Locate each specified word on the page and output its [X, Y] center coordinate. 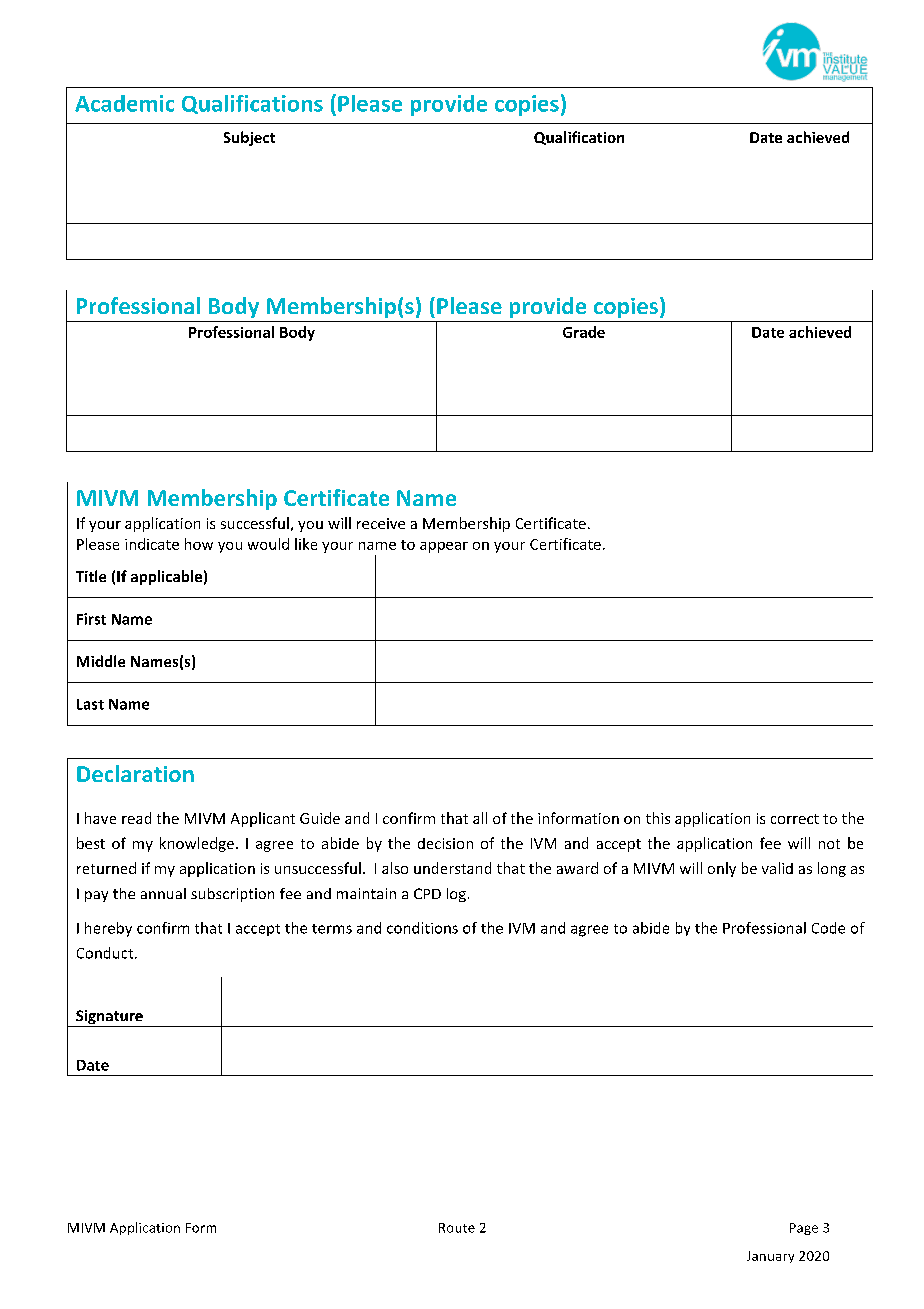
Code [828, 928]
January [770, 1257]
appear [444, 547]
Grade [584, 332]
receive [381, 523]
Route [457, 1228]
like [306, 544]
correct [795, 819]
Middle [101, 661]
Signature [109, 1018]
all [480, 818]
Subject [249, 138]
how [199, 544]
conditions [422, 928]
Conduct [106, 953]
